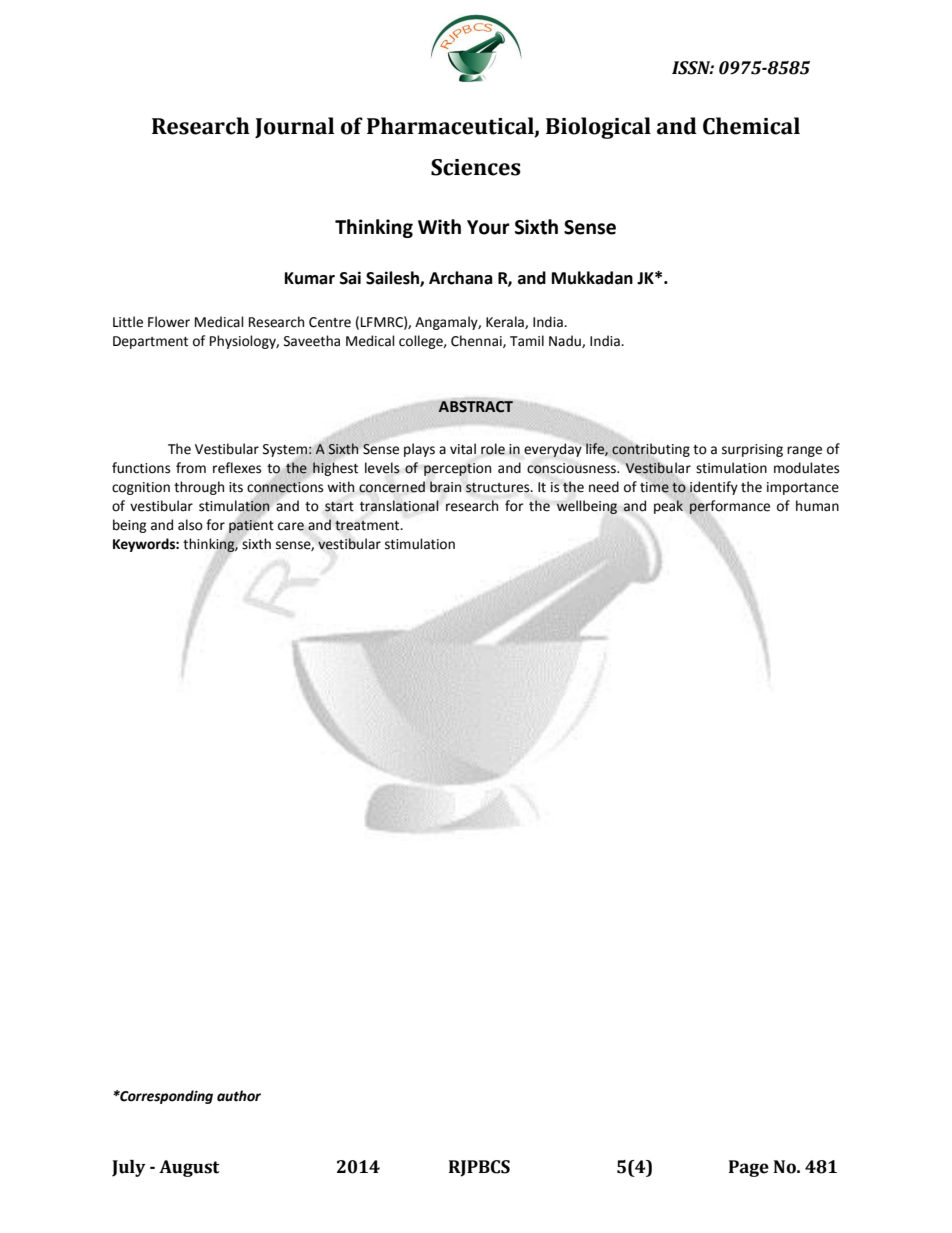 This image has width=952, height=1233. I want to click on human, so click(817, 506).
